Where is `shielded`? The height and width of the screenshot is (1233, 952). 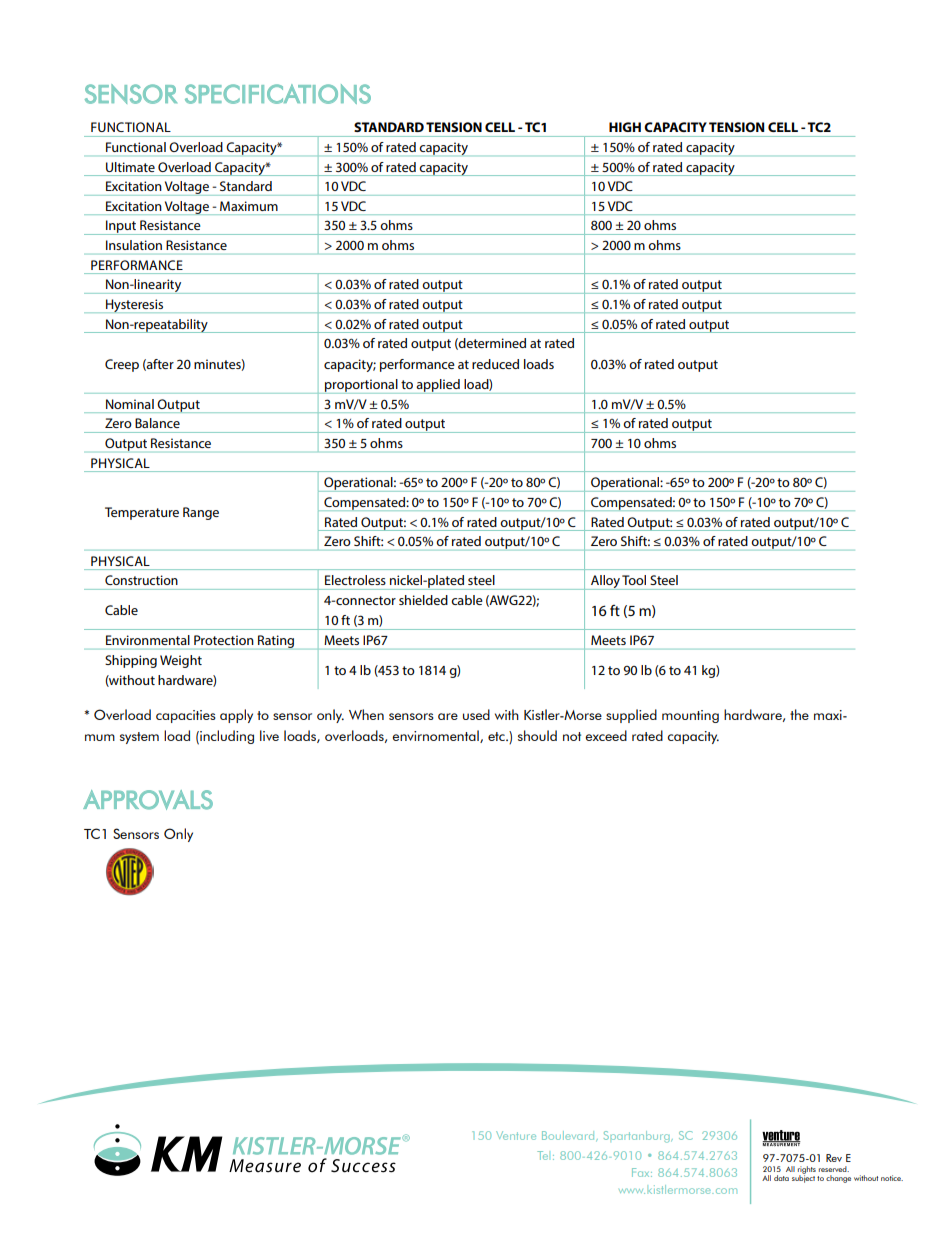
shielded is located at coordinates (423, 600).
